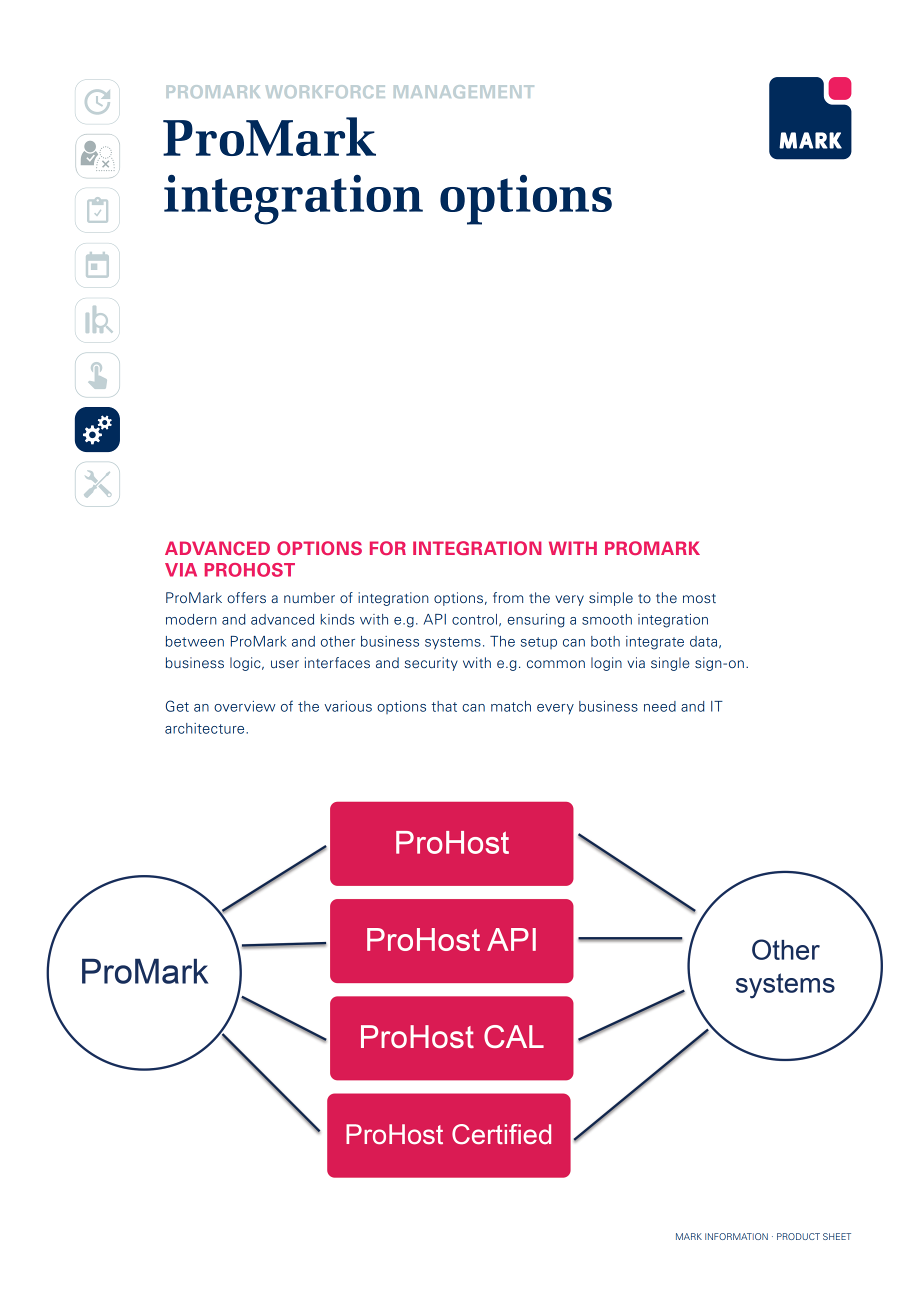  Describe the element at coordinates (699, 598) in the document. I see `most` at that location.
